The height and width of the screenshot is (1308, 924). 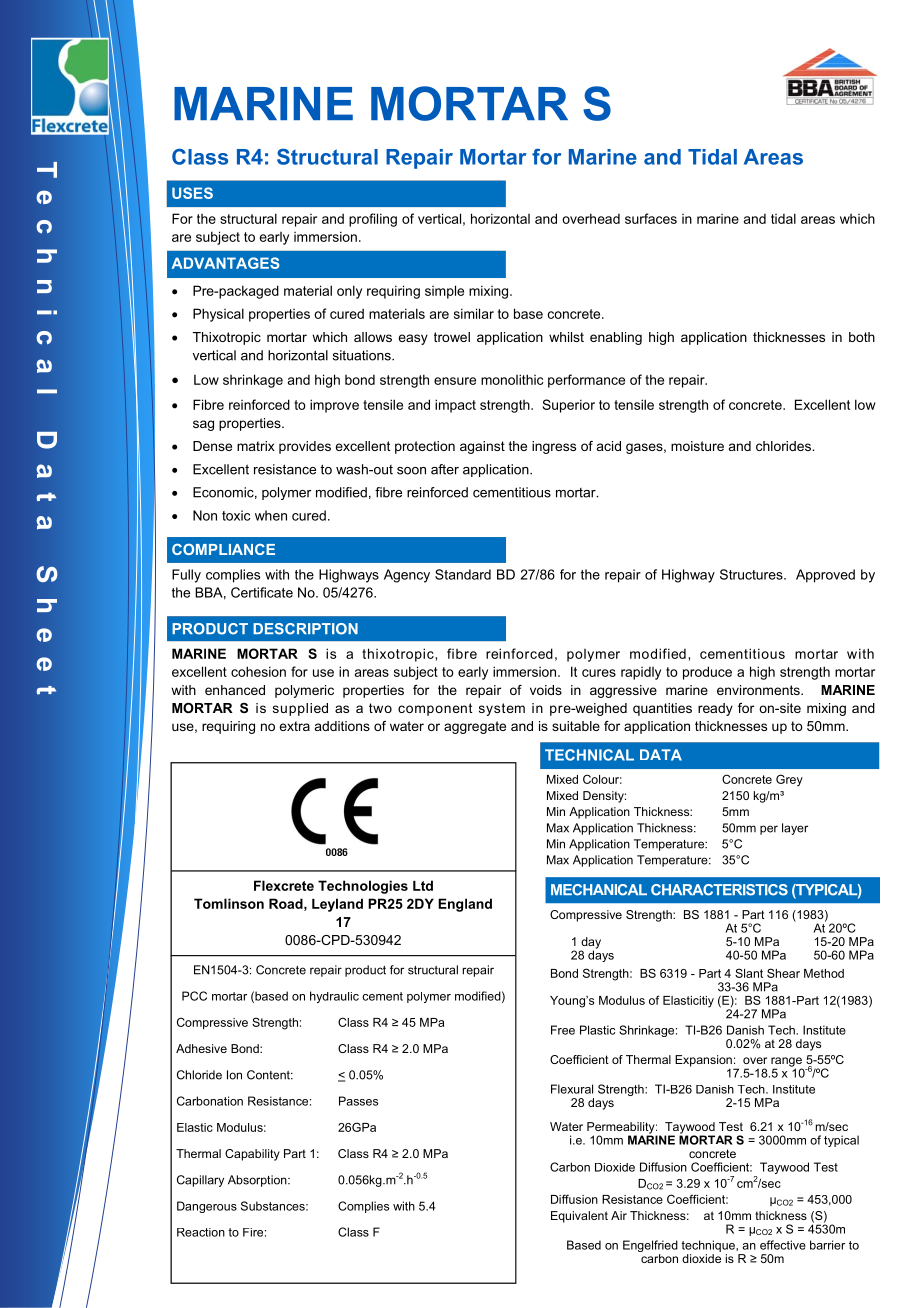 What do you see at coordinates (563, 1030) in the screenshot?
I see `Free` at bounding box center [563, 1030].
